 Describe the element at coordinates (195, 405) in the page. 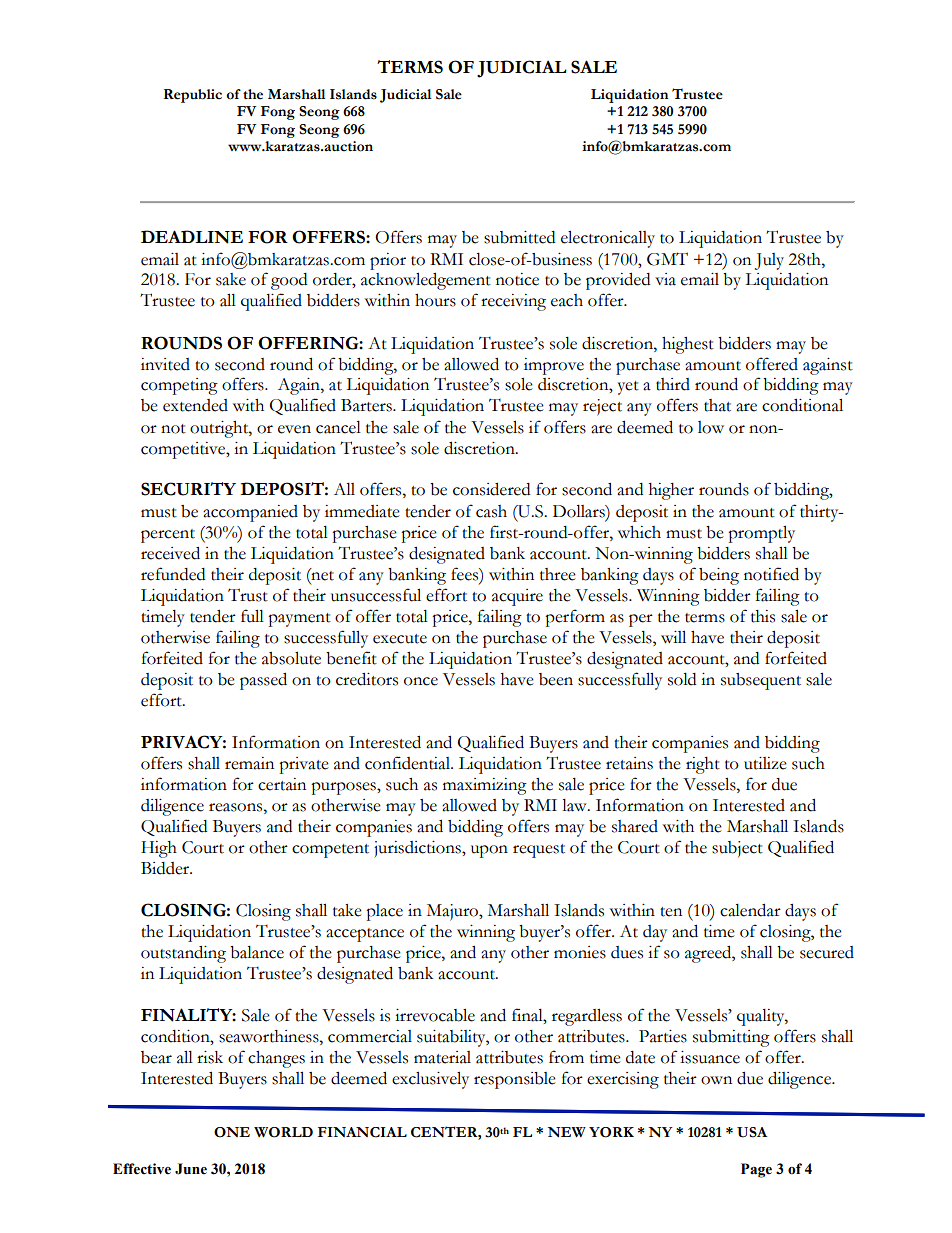

I see `extended` at that location.
